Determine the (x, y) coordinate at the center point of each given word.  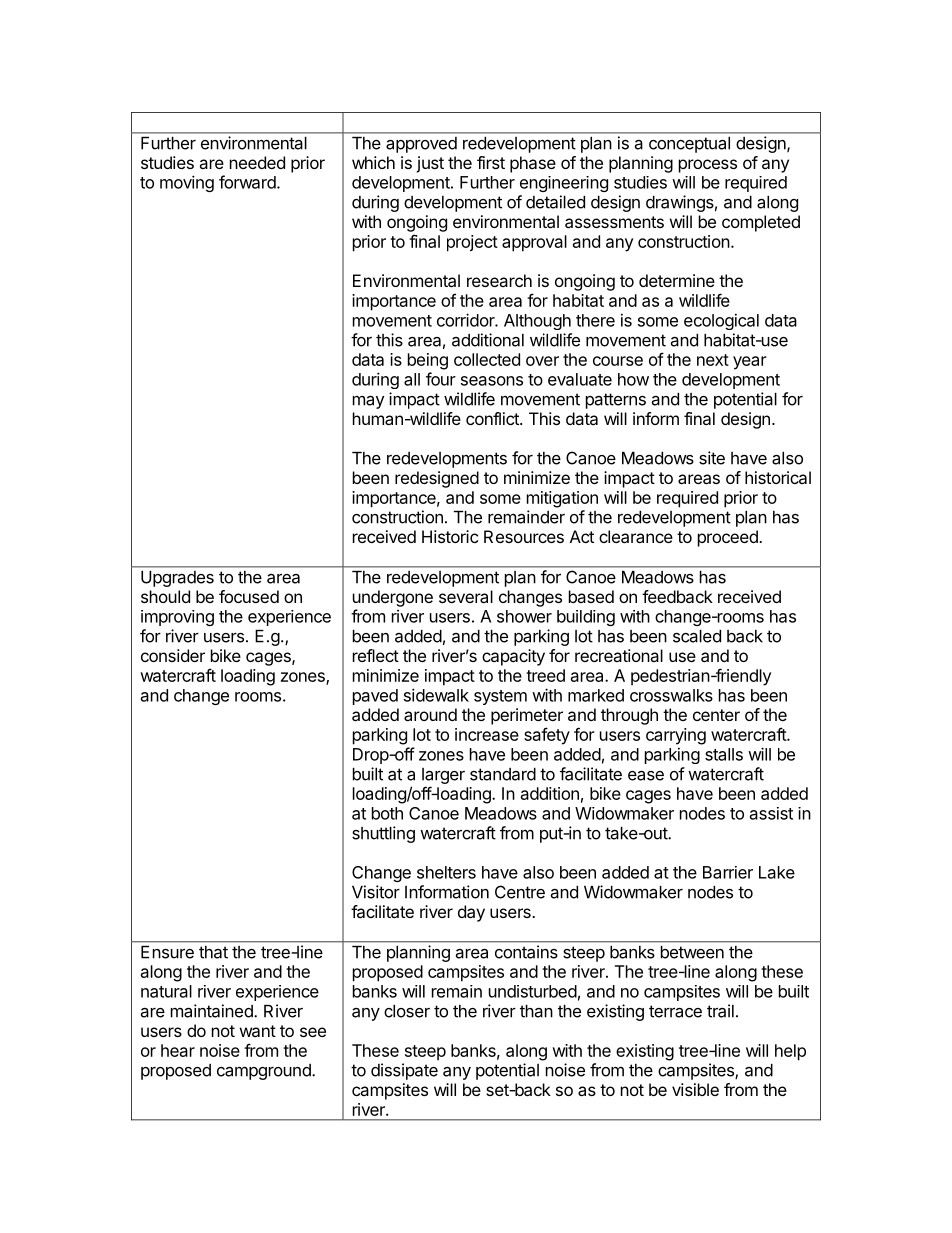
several (466, 596)
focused (249, 596)
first (491, 162)
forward (247, 182)
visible (695, 1089)
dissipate (404, 1071)
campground (265, 1072)
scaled (697, 636)
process (708, 166)
